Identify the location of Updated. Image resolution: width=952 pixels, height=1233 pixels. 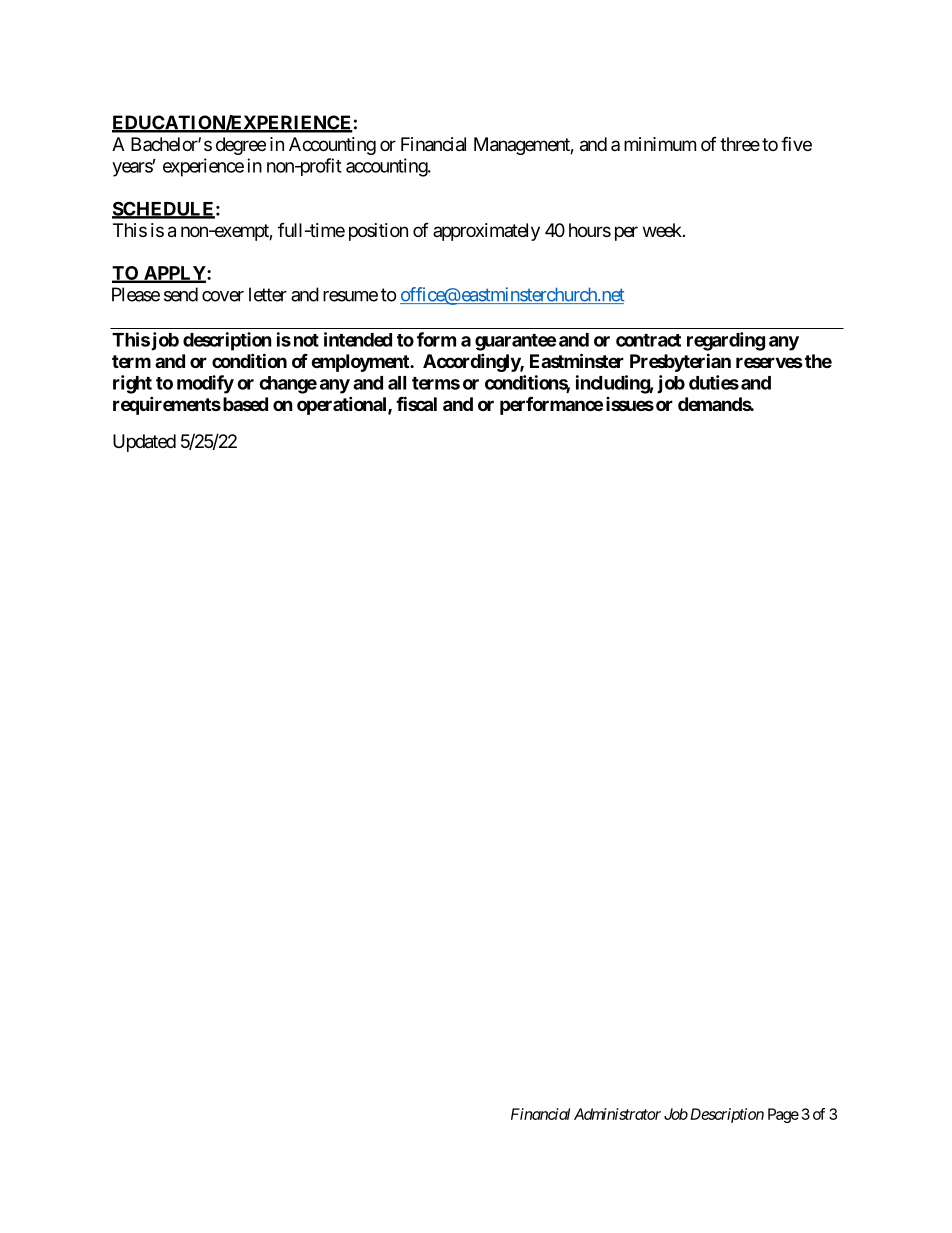
(144, 443).
